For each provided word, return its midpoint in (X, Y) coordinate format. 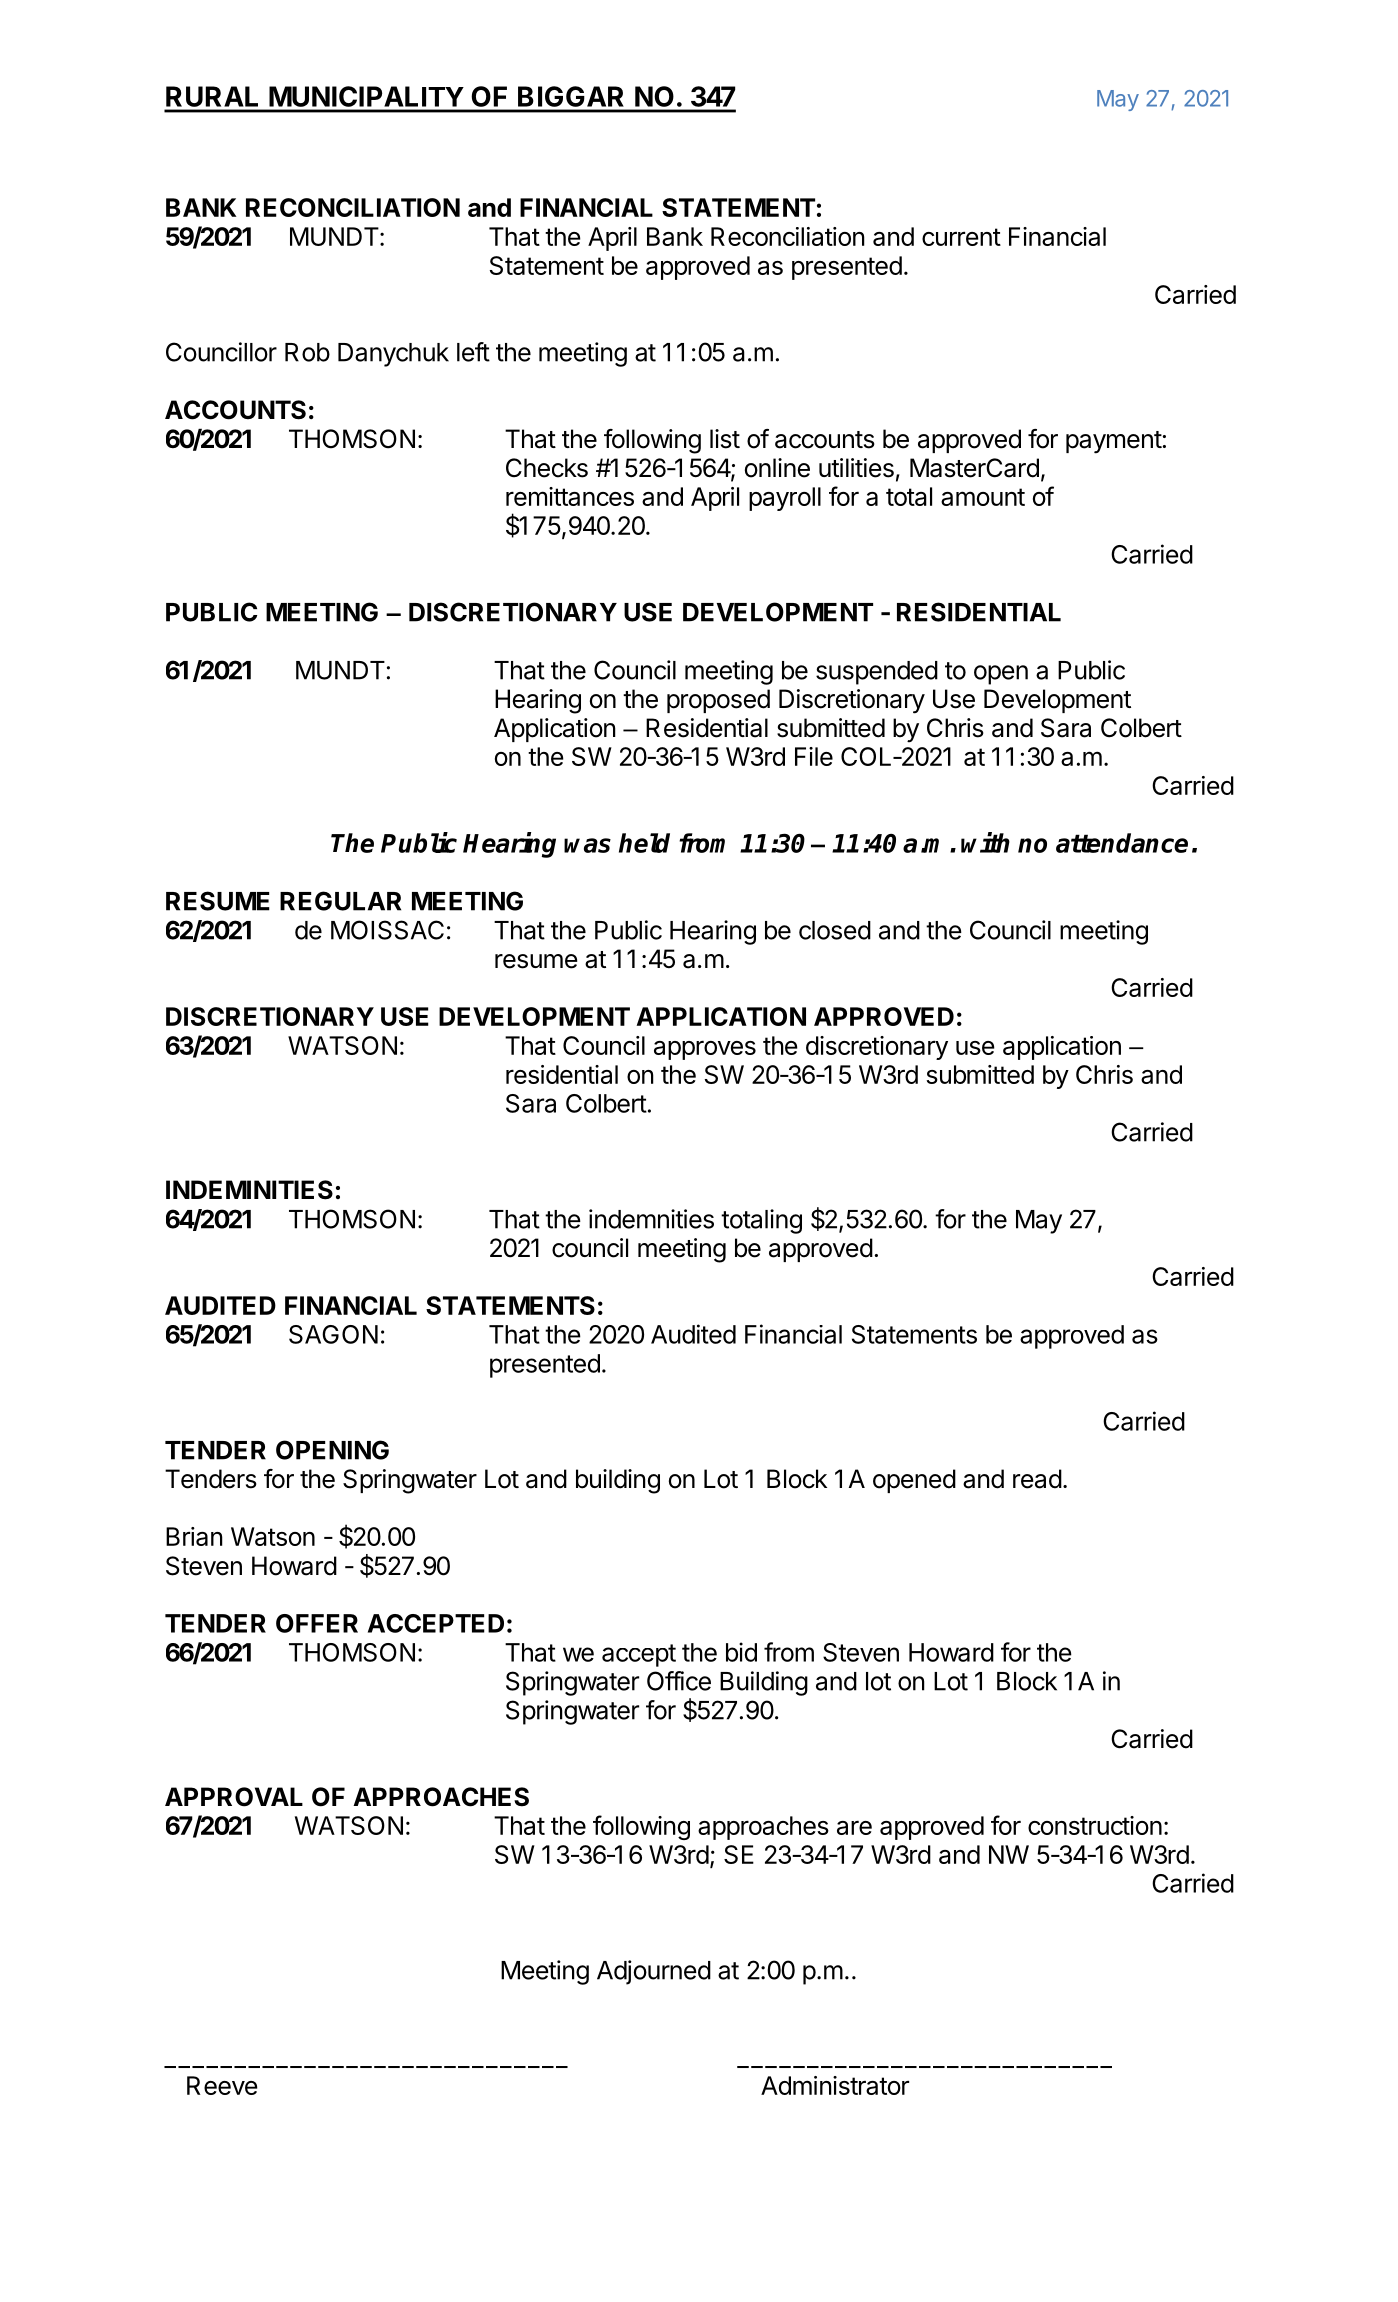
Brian (194, 1536)
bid (741, 1652)
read (1037, 1479)
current (961, 237)
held (644, 843)
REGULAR (340, 901)
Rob (307, 352)
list (725, 439)
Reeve (222, 2085)
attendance (1122, 843)
